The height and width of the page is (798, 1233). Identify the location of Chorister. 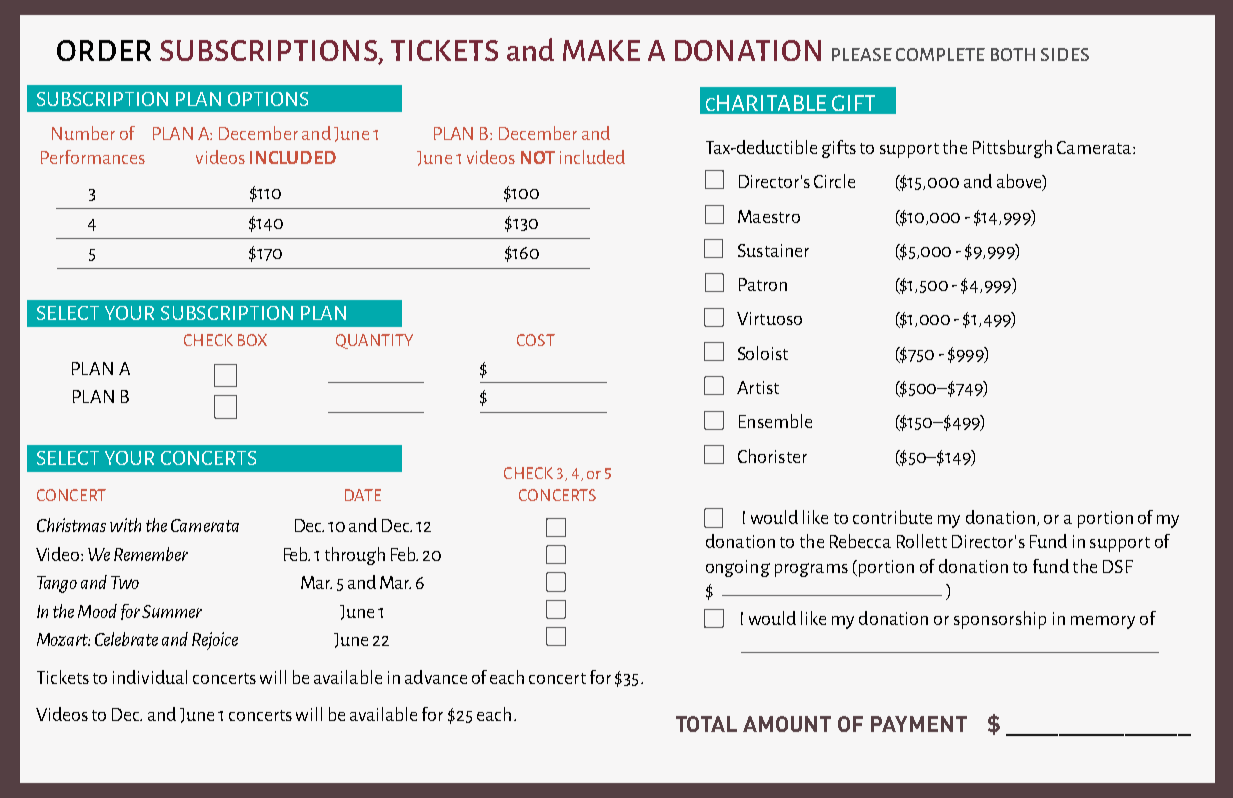
(772, 456).
